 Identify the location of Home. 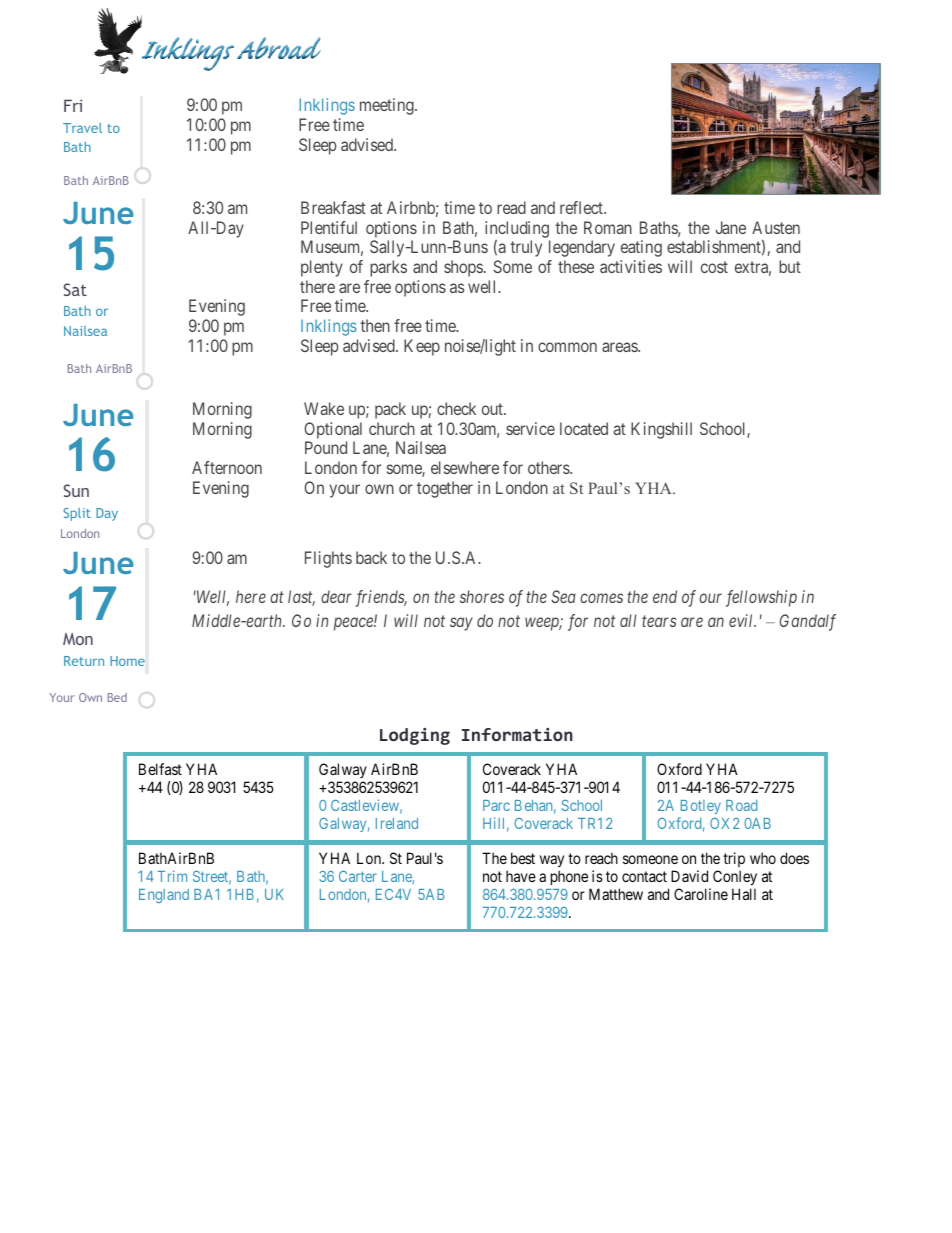
(127, 661).
